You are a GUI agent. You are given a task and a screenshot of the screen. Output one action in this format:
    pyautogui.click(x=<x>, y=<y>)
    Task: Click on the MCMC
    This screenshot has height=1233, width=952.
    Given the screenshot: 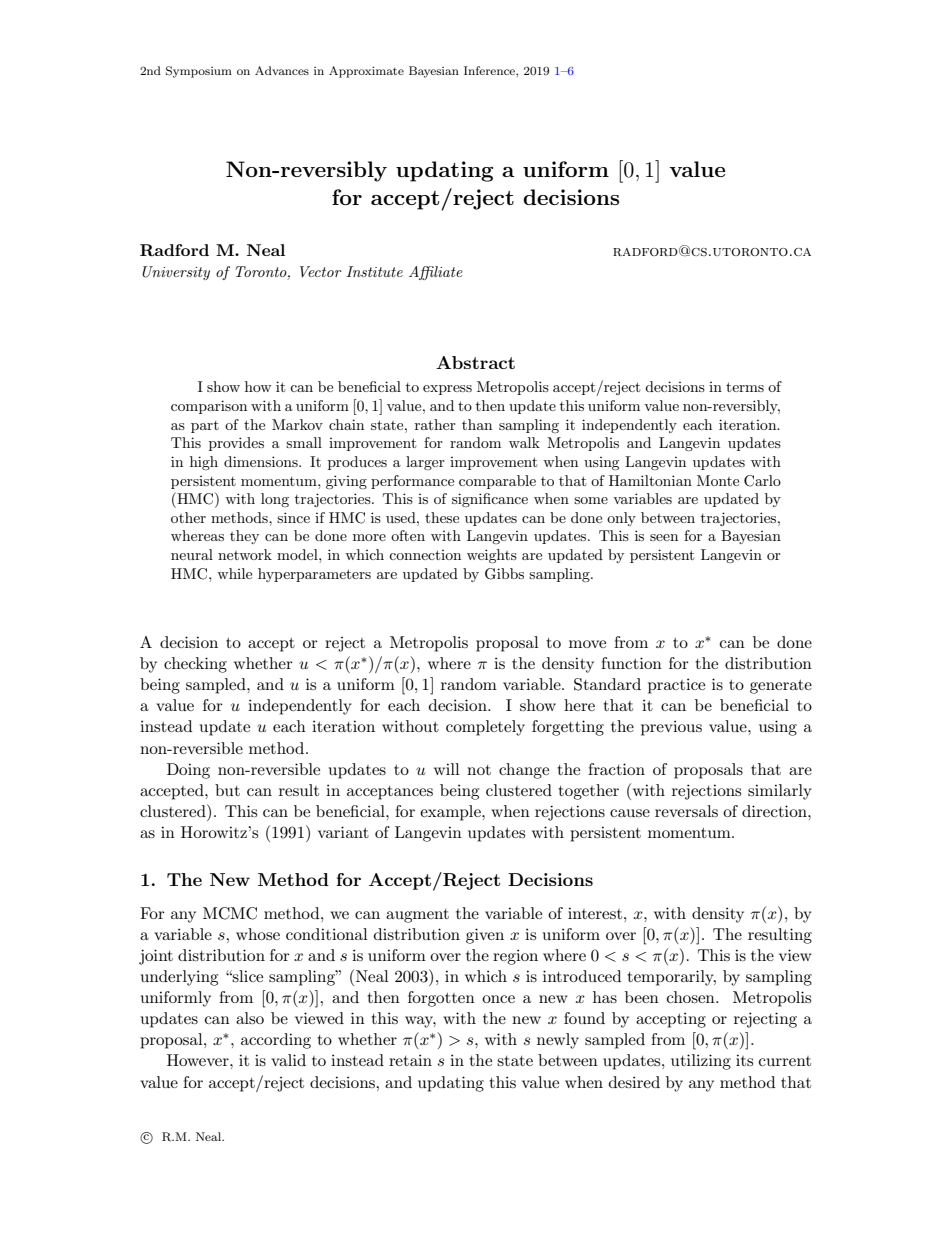 What is the action you would take?
    pyautogui.click(x=230, y=913)
